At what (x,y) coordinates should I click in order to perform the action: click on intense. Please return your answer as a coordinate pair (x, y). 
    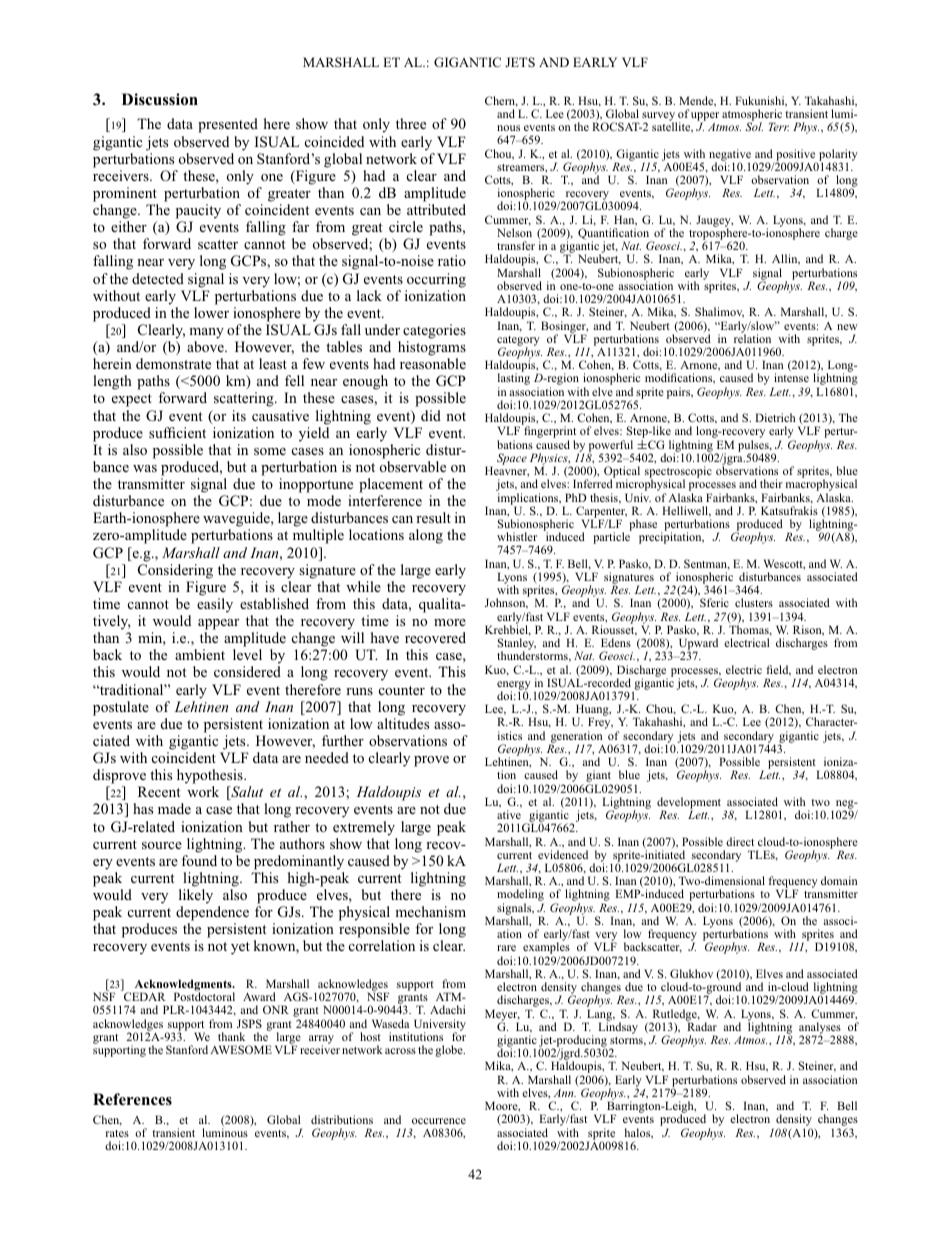
    Looking at the image, I should click on (791, 377).
